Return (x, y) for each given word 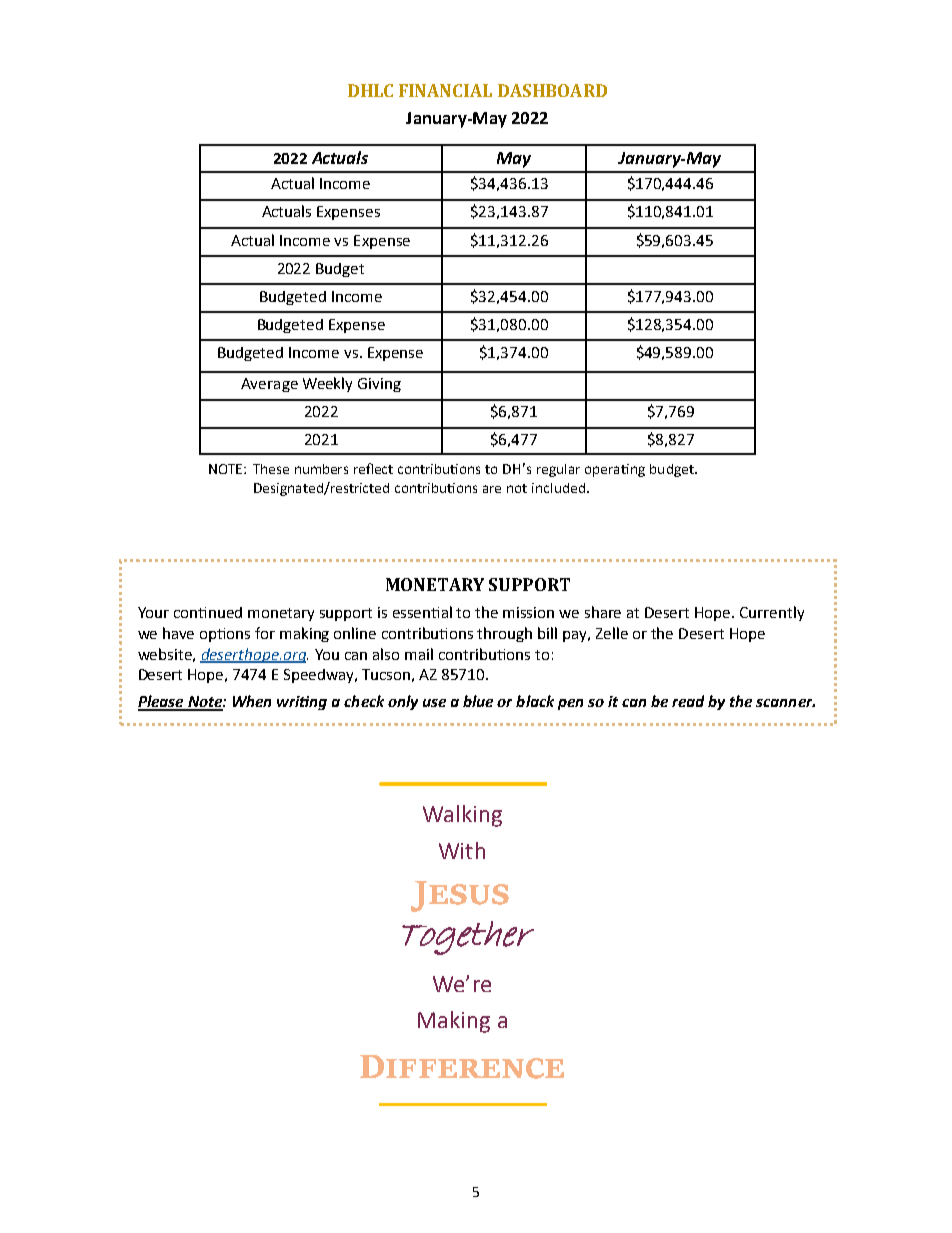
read (688, 701)
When (252, 701)
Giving (379, 385)
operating (615, 470)
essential (422, 612)
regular (558, 470)
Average (269, 385)
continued (208, 612)
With (462, 850)
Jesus (460, 896)
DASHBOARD (552, 90)
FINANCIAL (445, 90)
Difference (462, 1067)
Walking (462, 816)
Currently (772, 613)
